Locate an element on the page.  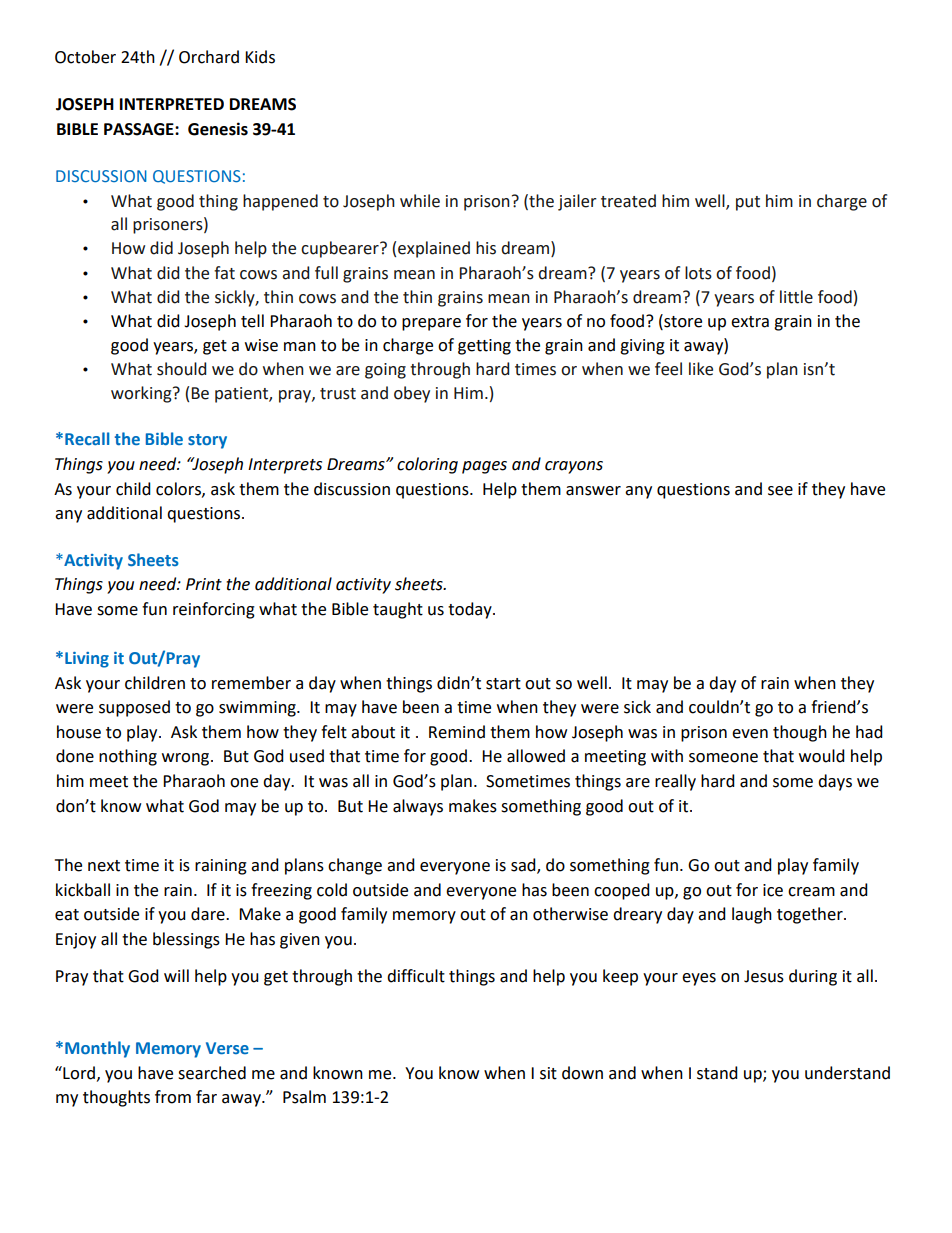
put is located at coordinates (748, 203).
